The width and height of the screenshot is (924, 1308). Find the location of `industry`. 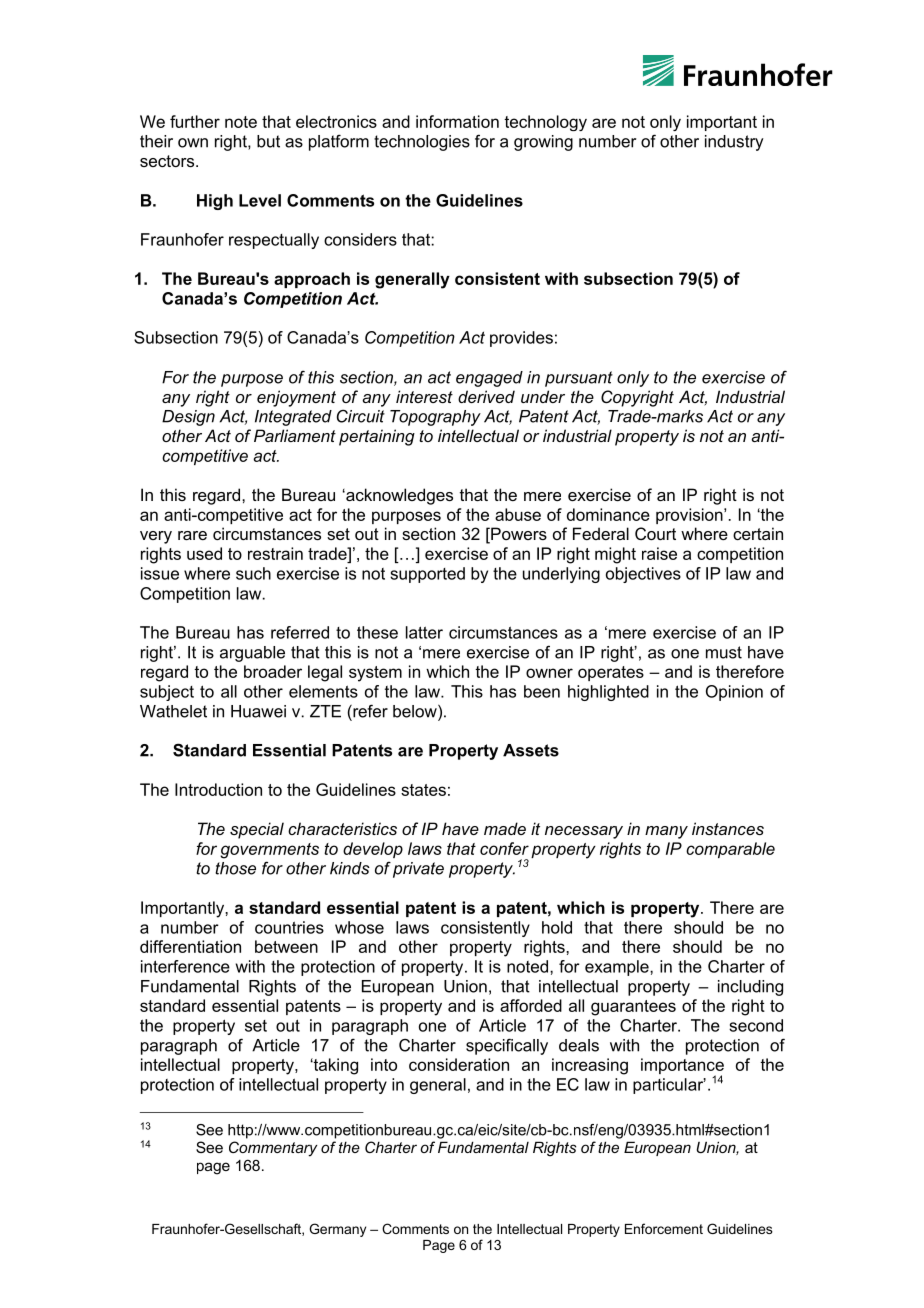

industry is located at coordinates (734, 143).
